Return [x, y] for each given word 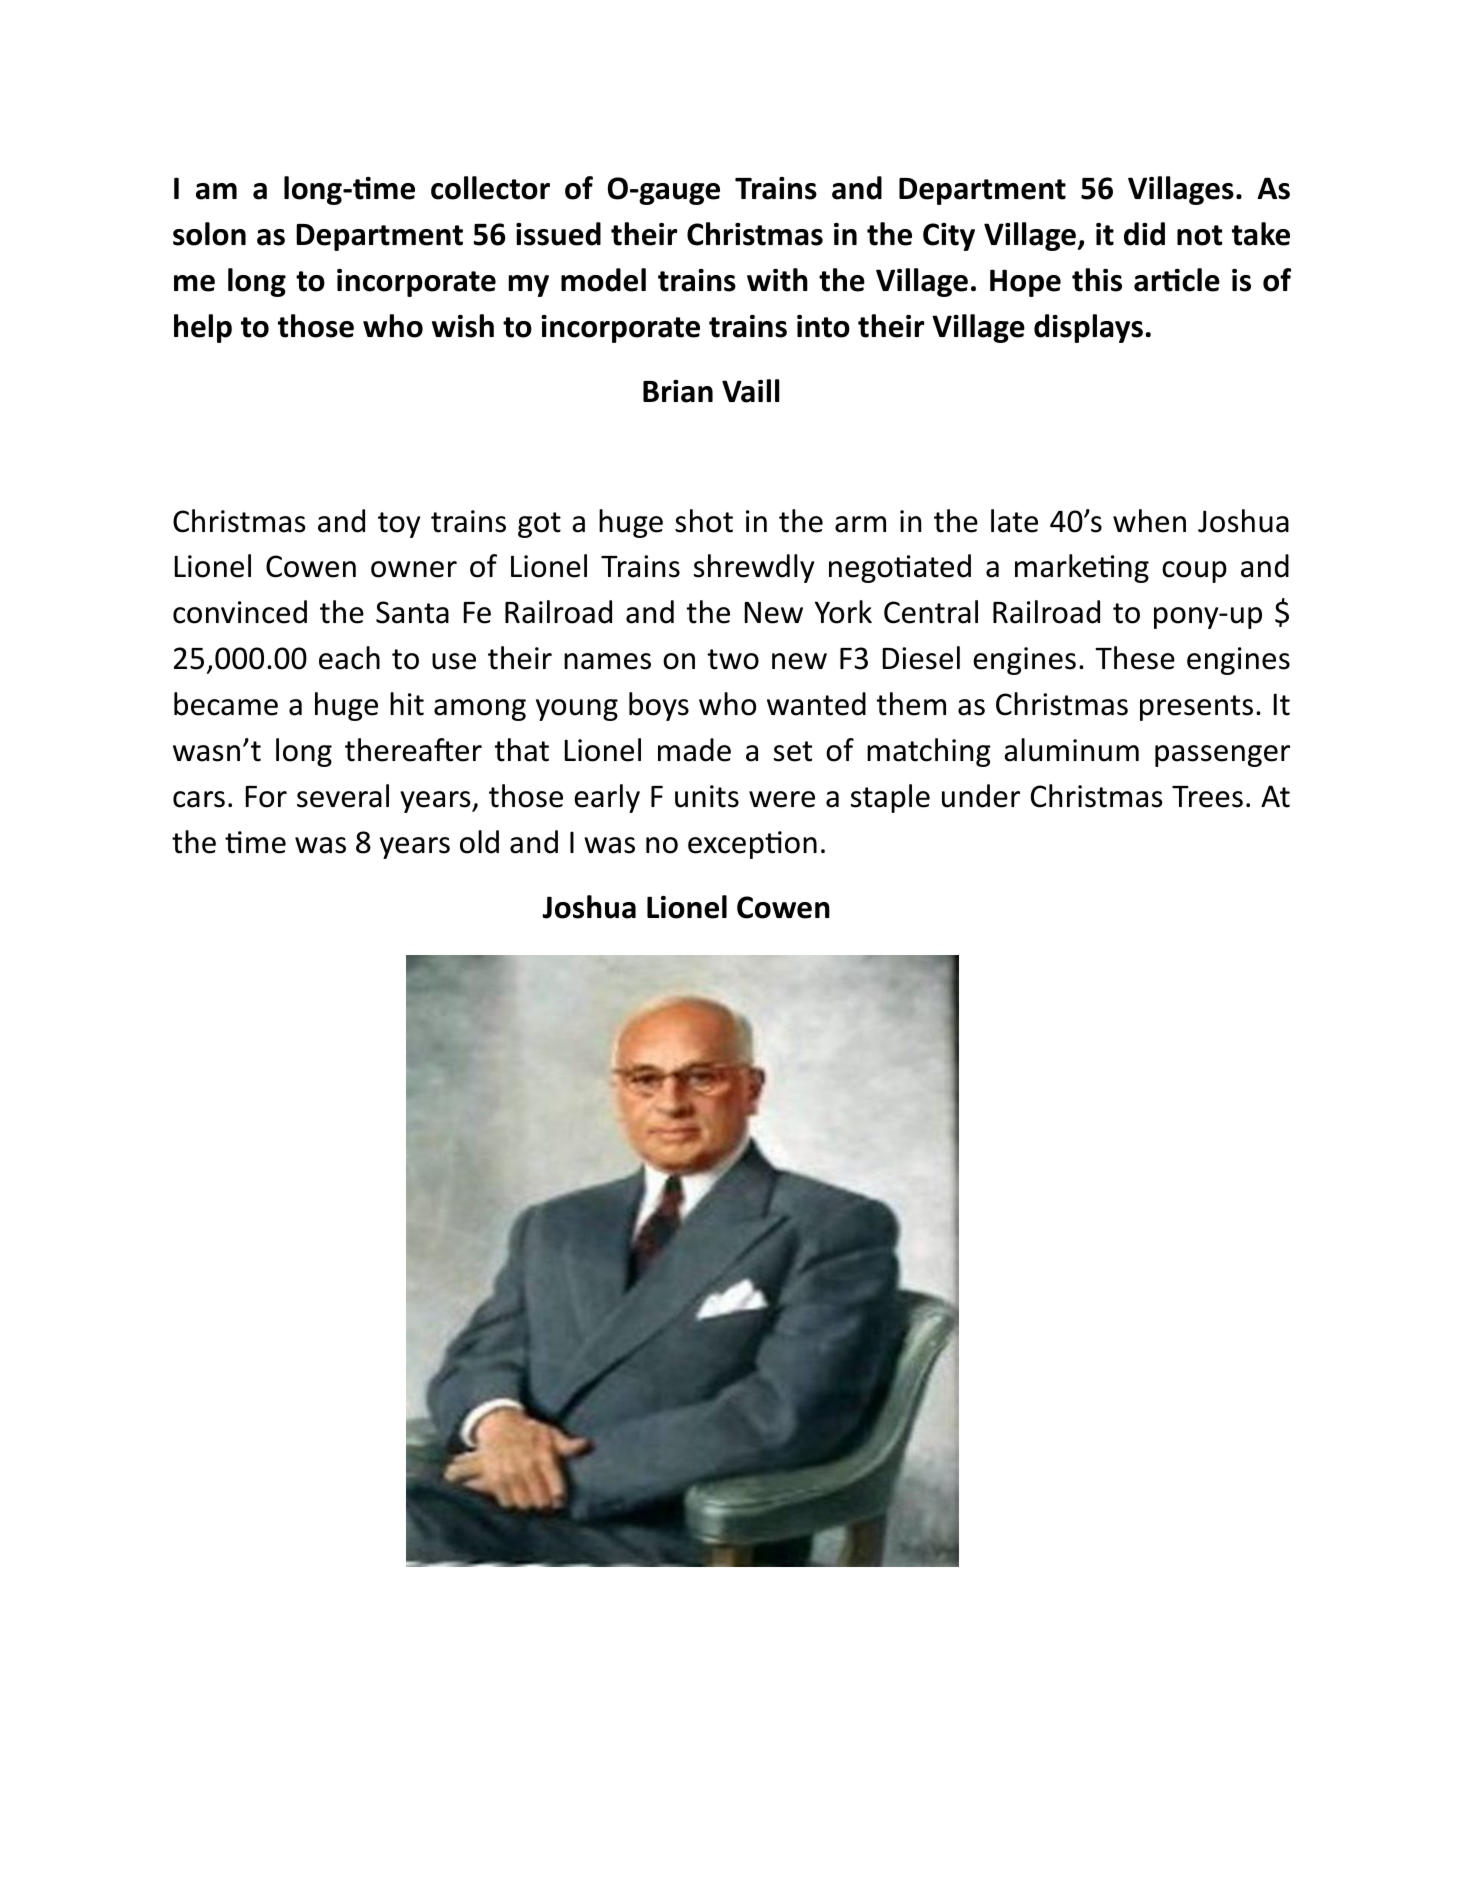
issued [558, 234]
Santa [412, 612]
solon [209, 234]
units [707, 796]
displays [1088, 328]
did [1144, 234]
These [1135, 658]
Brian [678, 391]
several [343, 796]
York [843, 612]
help [203, 328]
